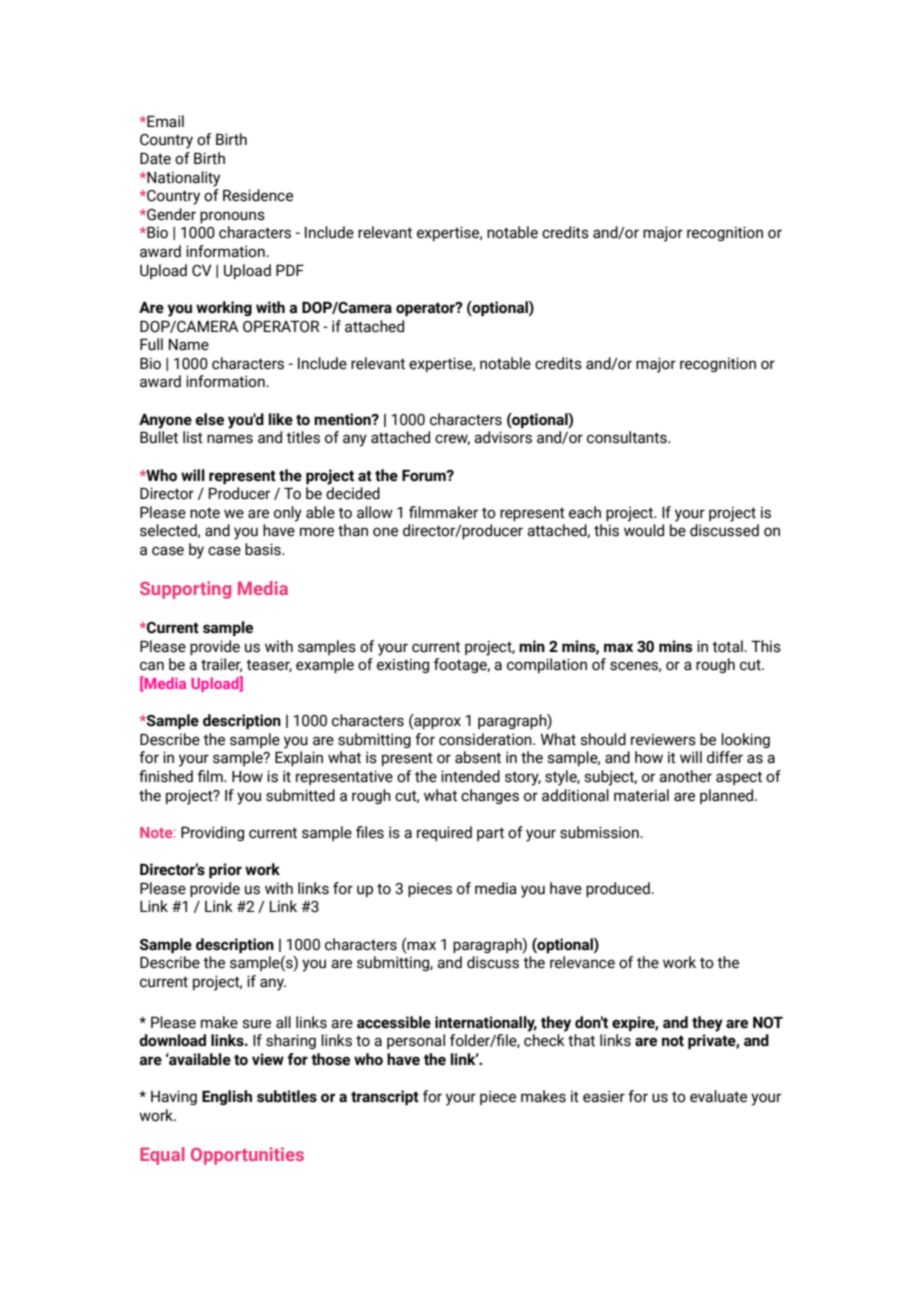 The image size is (924, 1307). I want to click on would, so click(644, 530).
